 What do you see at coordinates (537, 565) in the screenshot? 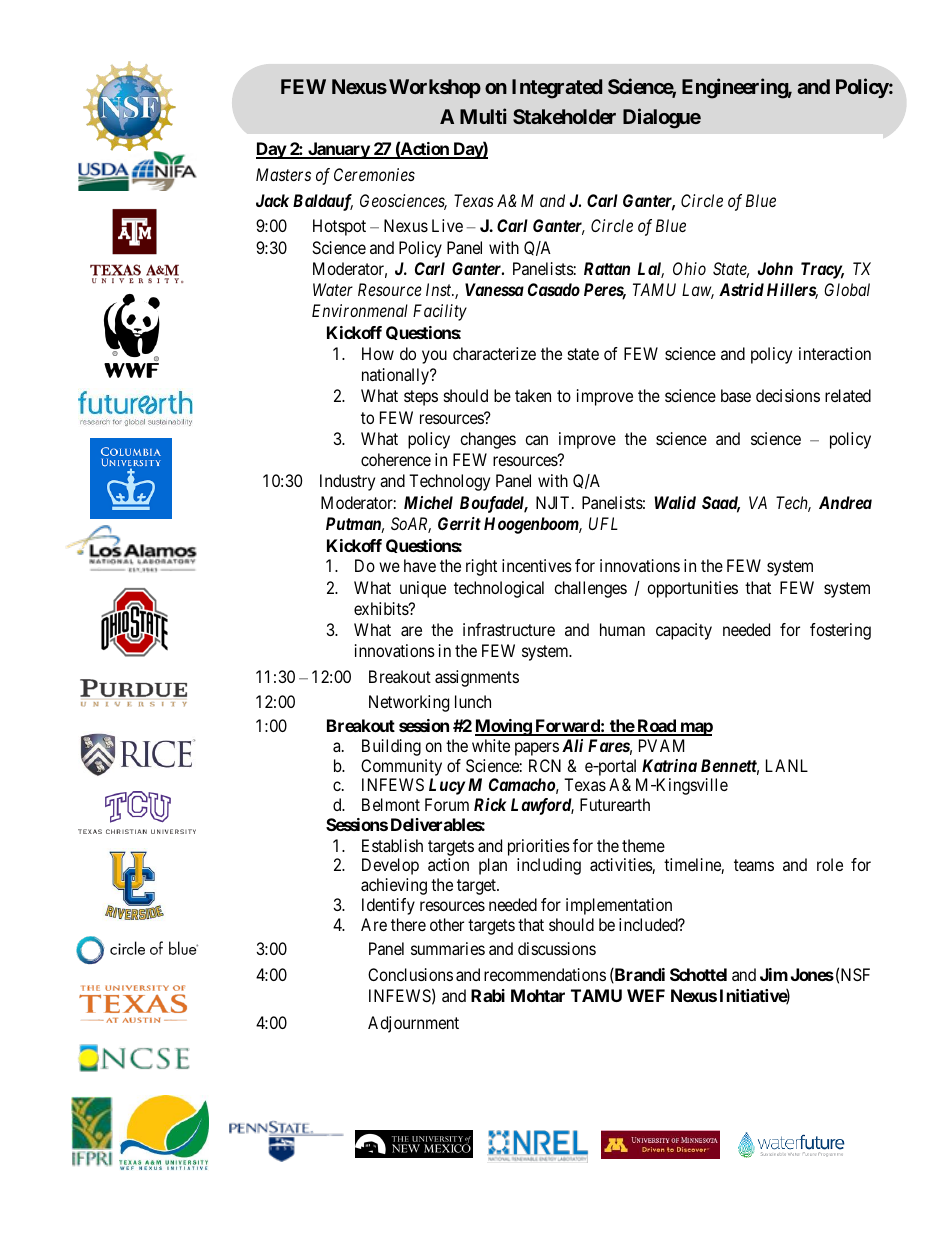
I see `incentives` at bounding box center [537, 565].
